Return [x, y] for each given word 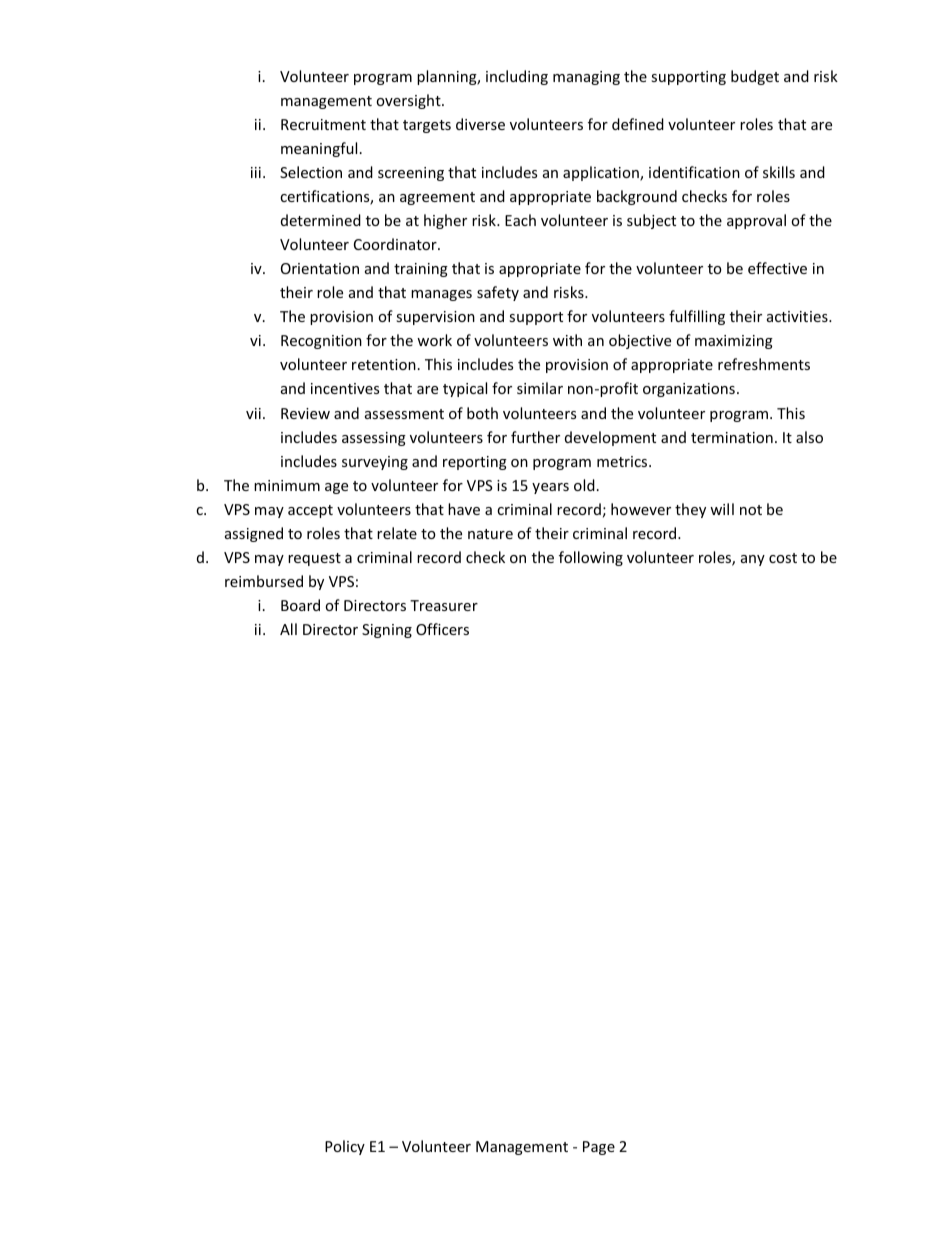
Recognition [321, 342]
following [591, 558]
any [753, 560]
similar [540, 388]
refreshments [764, 364]
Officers [442, 629]
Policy [345, 1147]
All [288, 629]
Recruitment [323, 124]
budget [755, 77]
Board [300, 605]
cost [783, 558]
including [517, 77]
